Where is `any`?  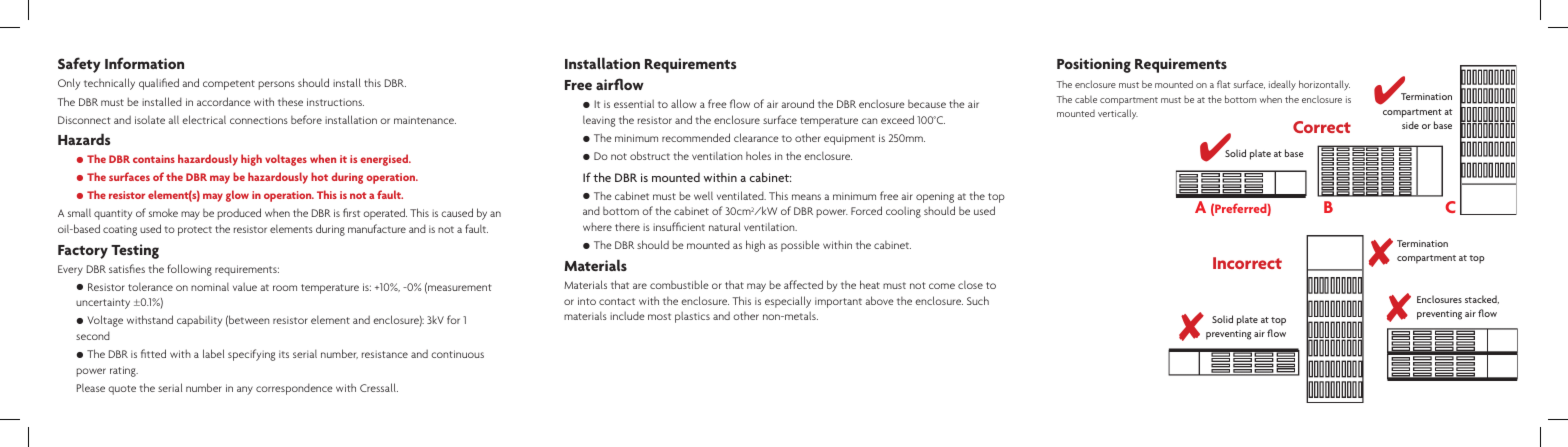 any is located at coordinates (245, 390).
